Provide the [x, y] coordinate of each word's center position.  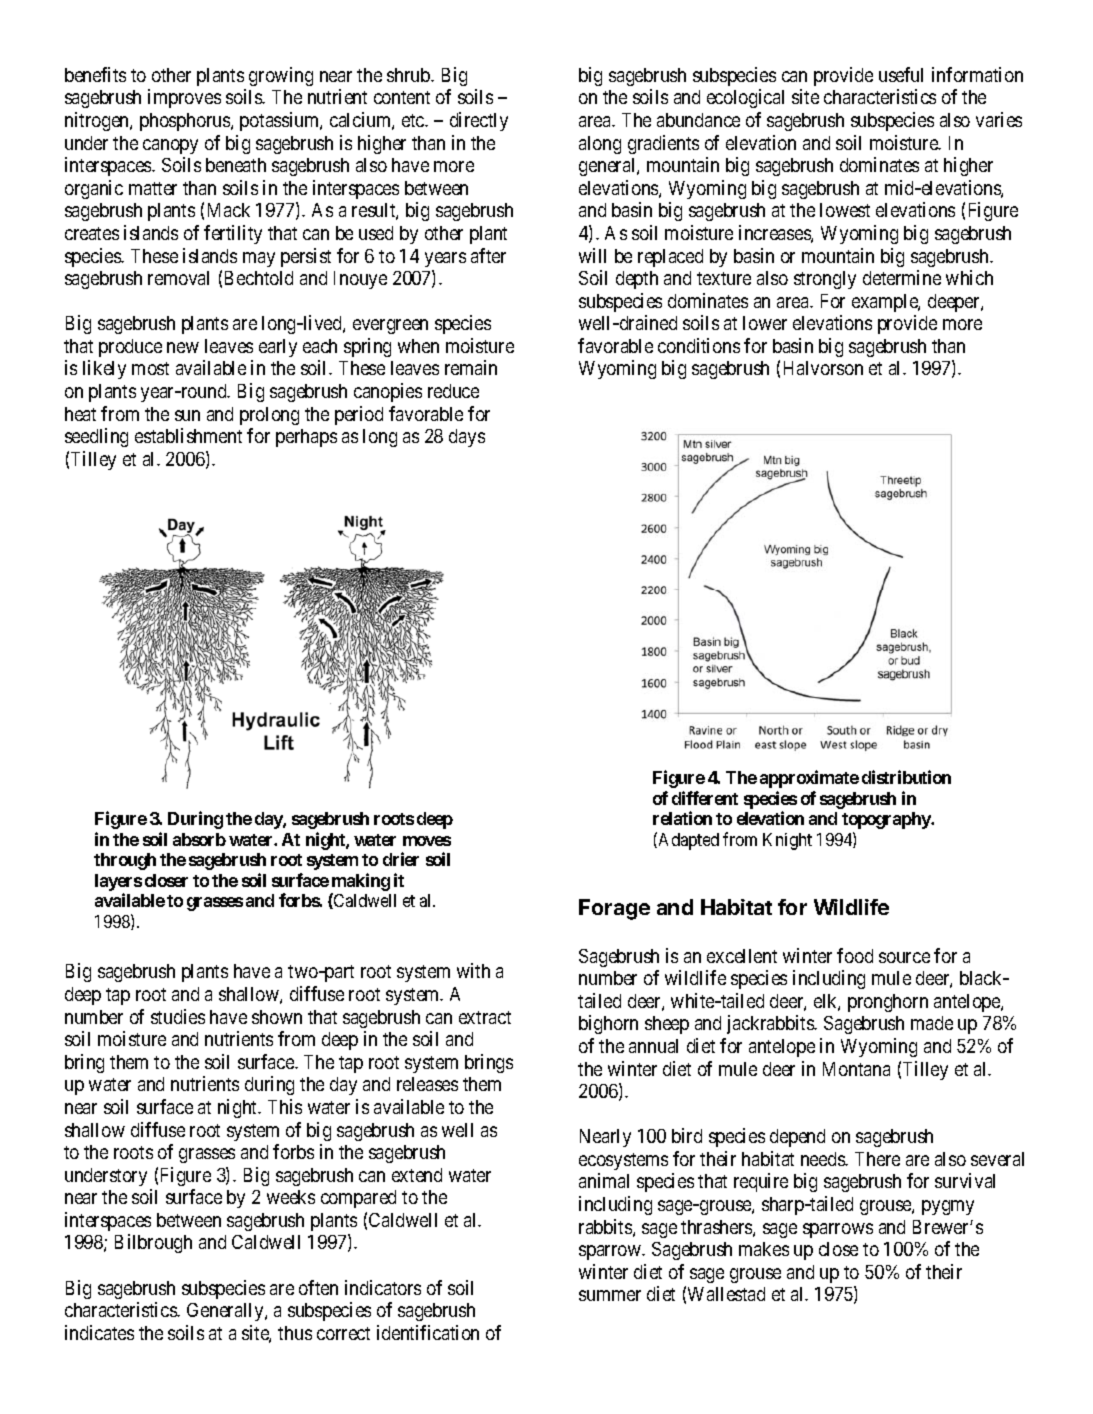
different [705, 798]
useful [901, 74]
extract [485, 1017]
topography [887, 820]
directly [479, 121]
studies [178, 1016]
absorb [199, 839]
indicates [99, 1332]
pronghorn [888, 1003]
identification [428, 1332]
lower [765, 323]
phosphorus [186, 122]
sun [187, 415]
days [467, 438]
